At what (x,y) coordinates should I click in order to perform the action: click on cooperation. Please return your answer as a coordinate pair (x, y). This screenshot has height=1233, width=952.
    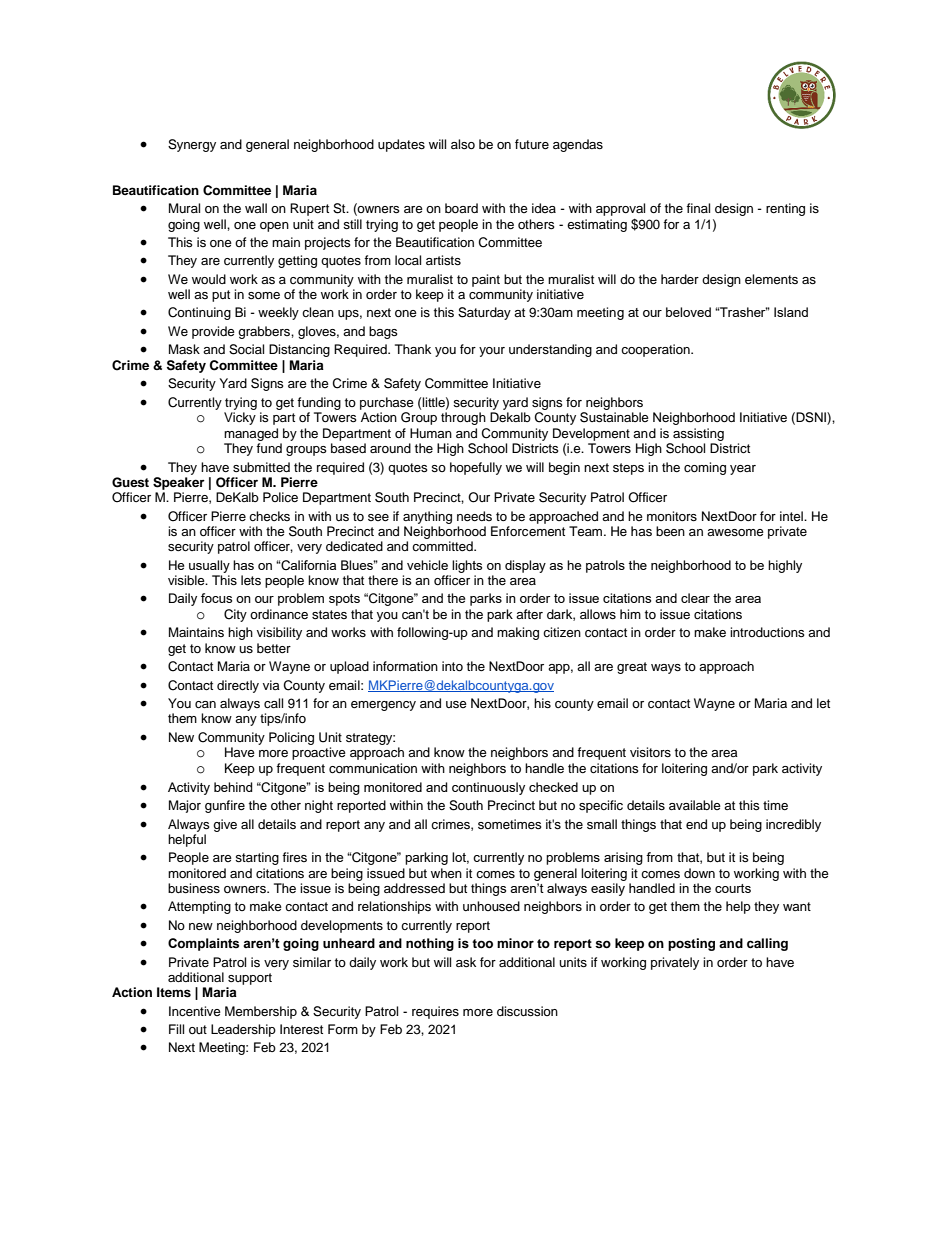
    Looking at the image, I should click on (656, 350).
